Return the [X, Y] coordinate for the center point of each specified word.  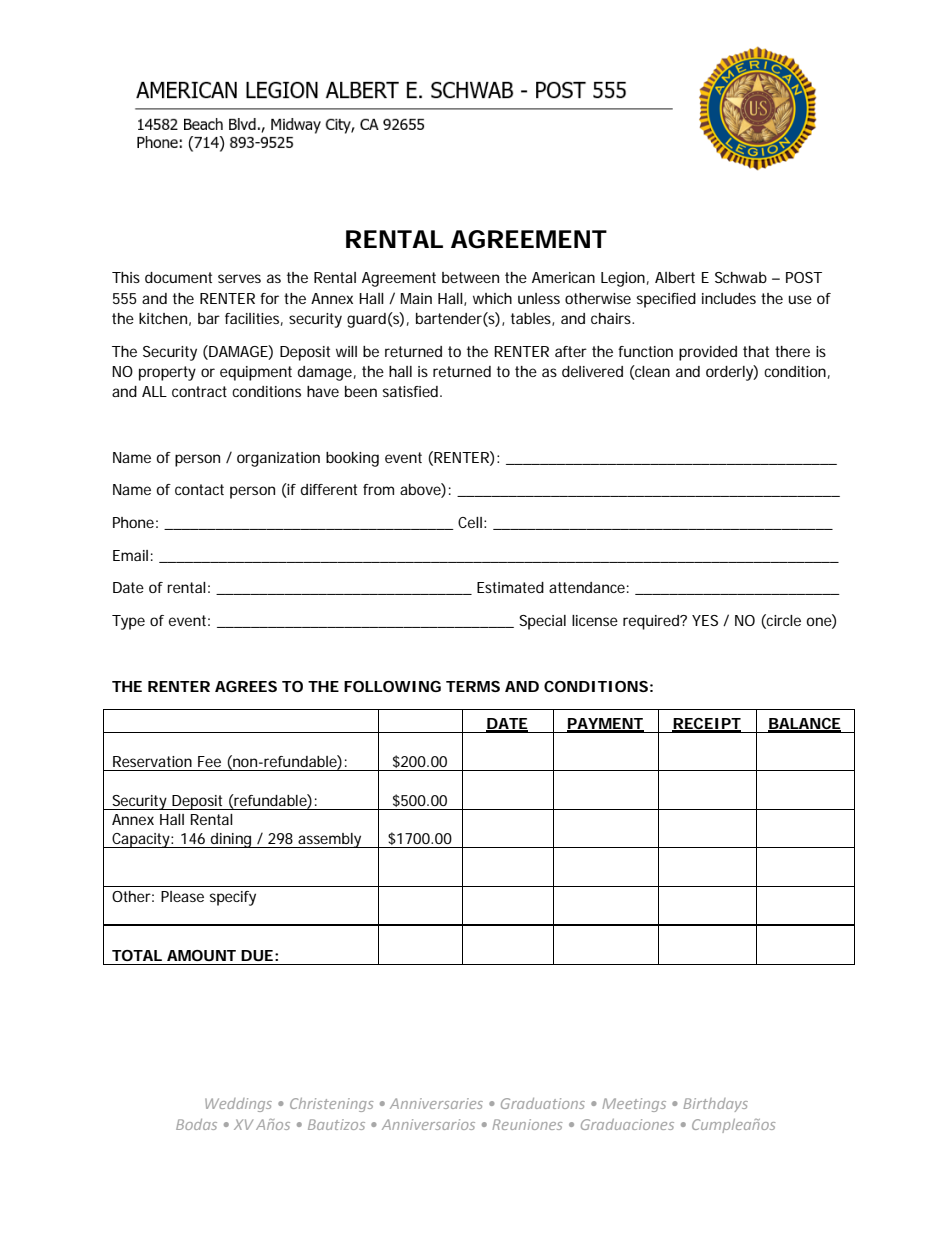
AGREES [246, 686]
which [492, 298]
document [178, 277]
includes [729, 298]
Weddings [238, 1105]
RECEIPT [706, 725]
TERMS [473, 686]
